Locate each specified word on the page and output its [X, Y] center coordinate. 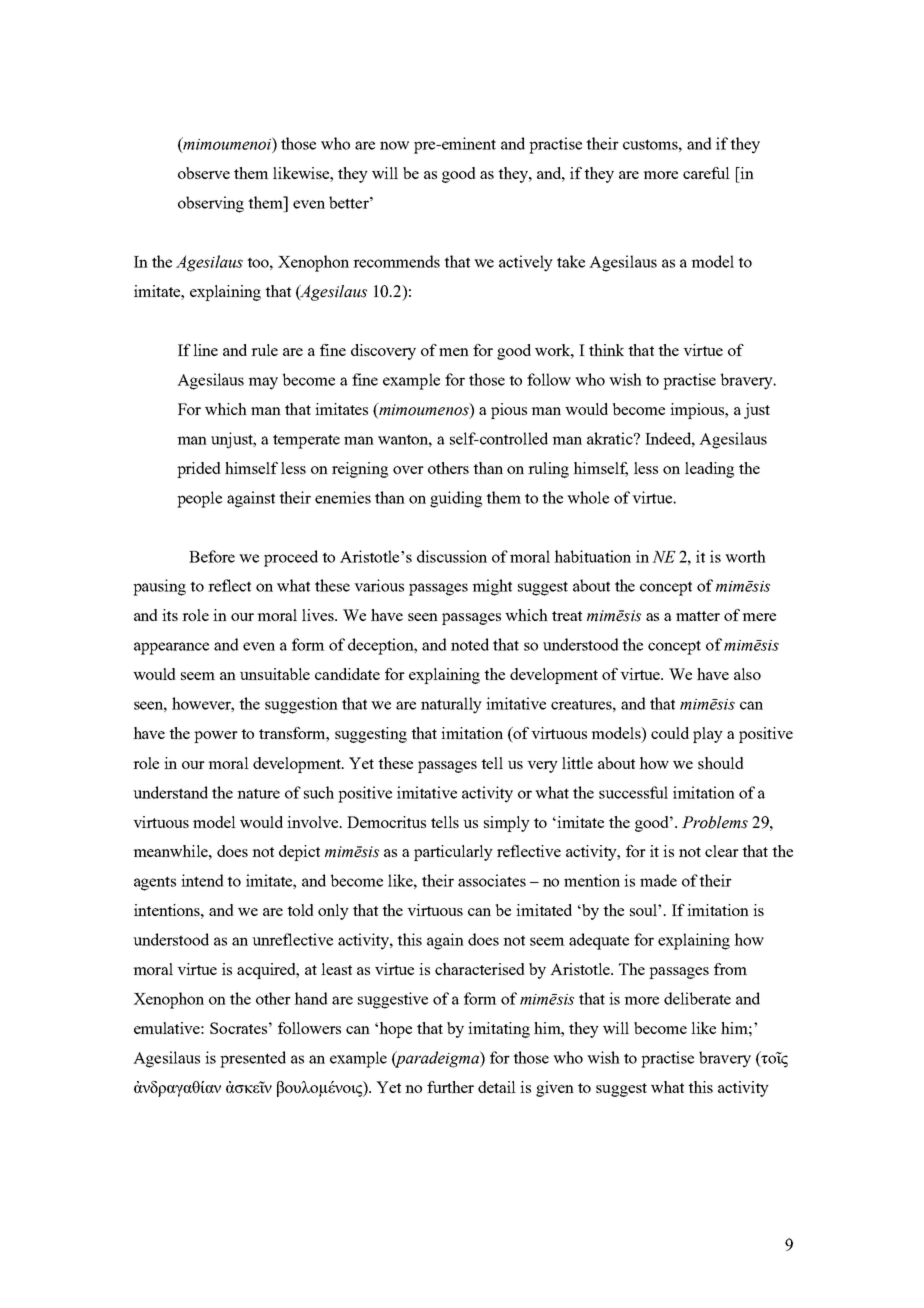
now [394, 145]
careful [706, 173]
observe [204, 173]
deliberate [697, 998]
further [450, 1087]
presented [253, 1059]
